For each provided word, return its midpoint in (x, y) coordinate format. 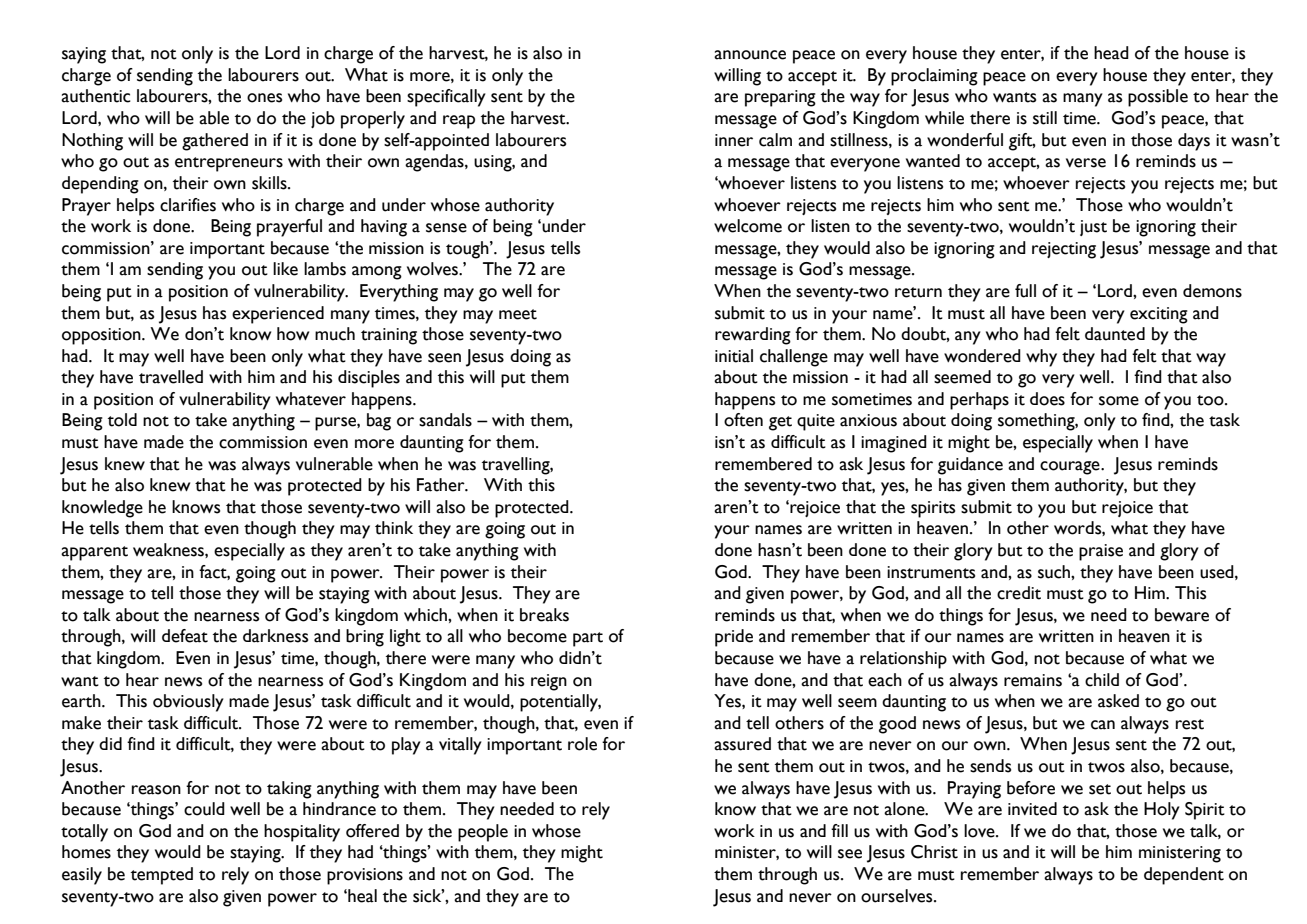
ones (264, 98)
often (743, 420)
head (1111, 53)
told (122, 420)
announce (750, 55)
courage (1071, 468)
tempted (162, 876)
